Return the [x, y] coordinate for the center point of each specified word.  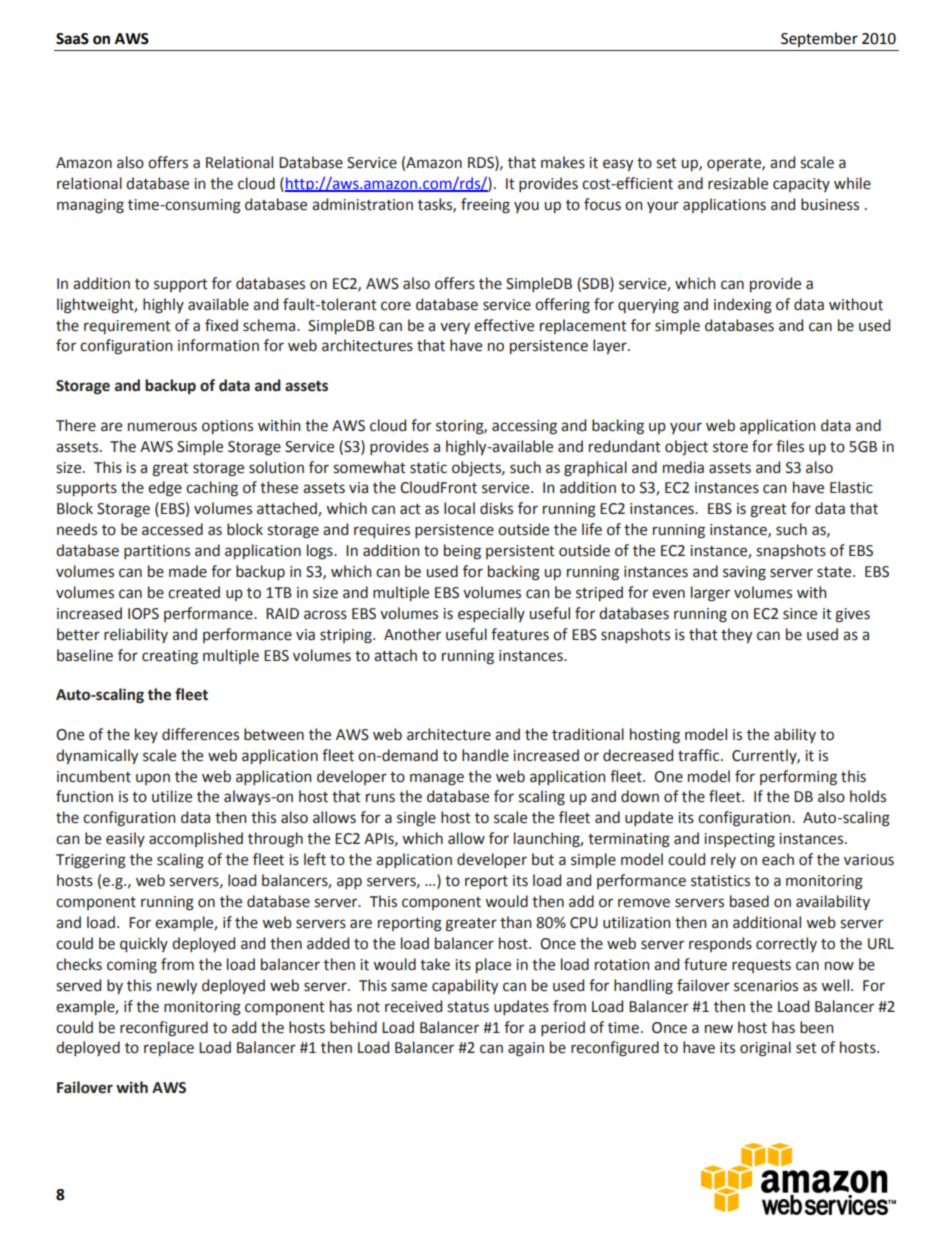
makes [563, 162]
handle [485, 755]
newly [177, 986]
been [817, 1027]
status [468, 1007]
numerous [162, 427]
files [790, 446]
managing [90, 206]
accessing [524, 427]
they [736, 635]
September [819, 39]
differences [200, 734]
